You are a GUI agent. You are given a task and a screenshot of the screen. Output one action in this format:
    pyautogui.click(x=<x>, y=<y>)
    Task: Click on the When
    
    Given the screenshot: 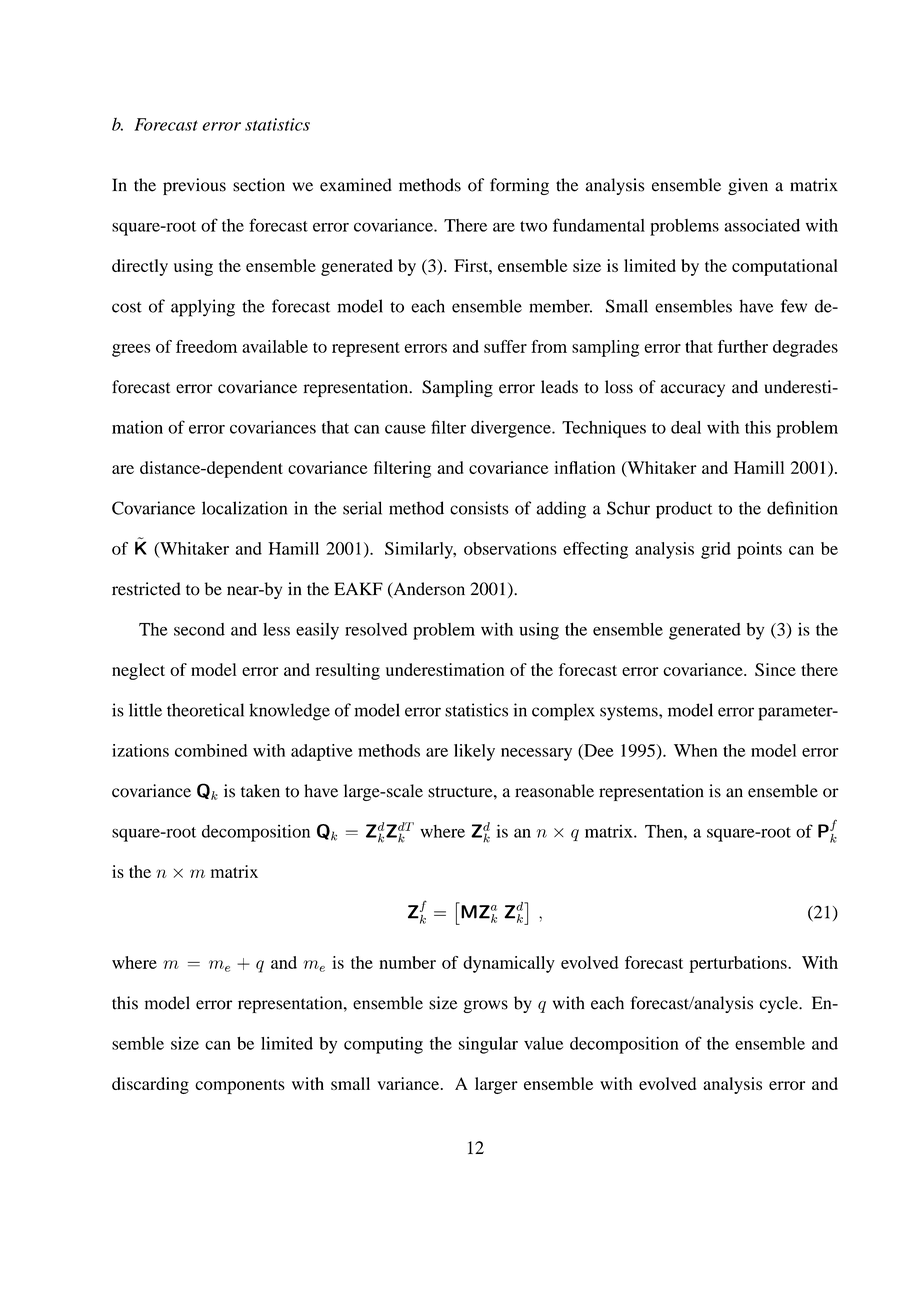 What is the action you would take?
    pyautogui.click(x=696, y=750)
